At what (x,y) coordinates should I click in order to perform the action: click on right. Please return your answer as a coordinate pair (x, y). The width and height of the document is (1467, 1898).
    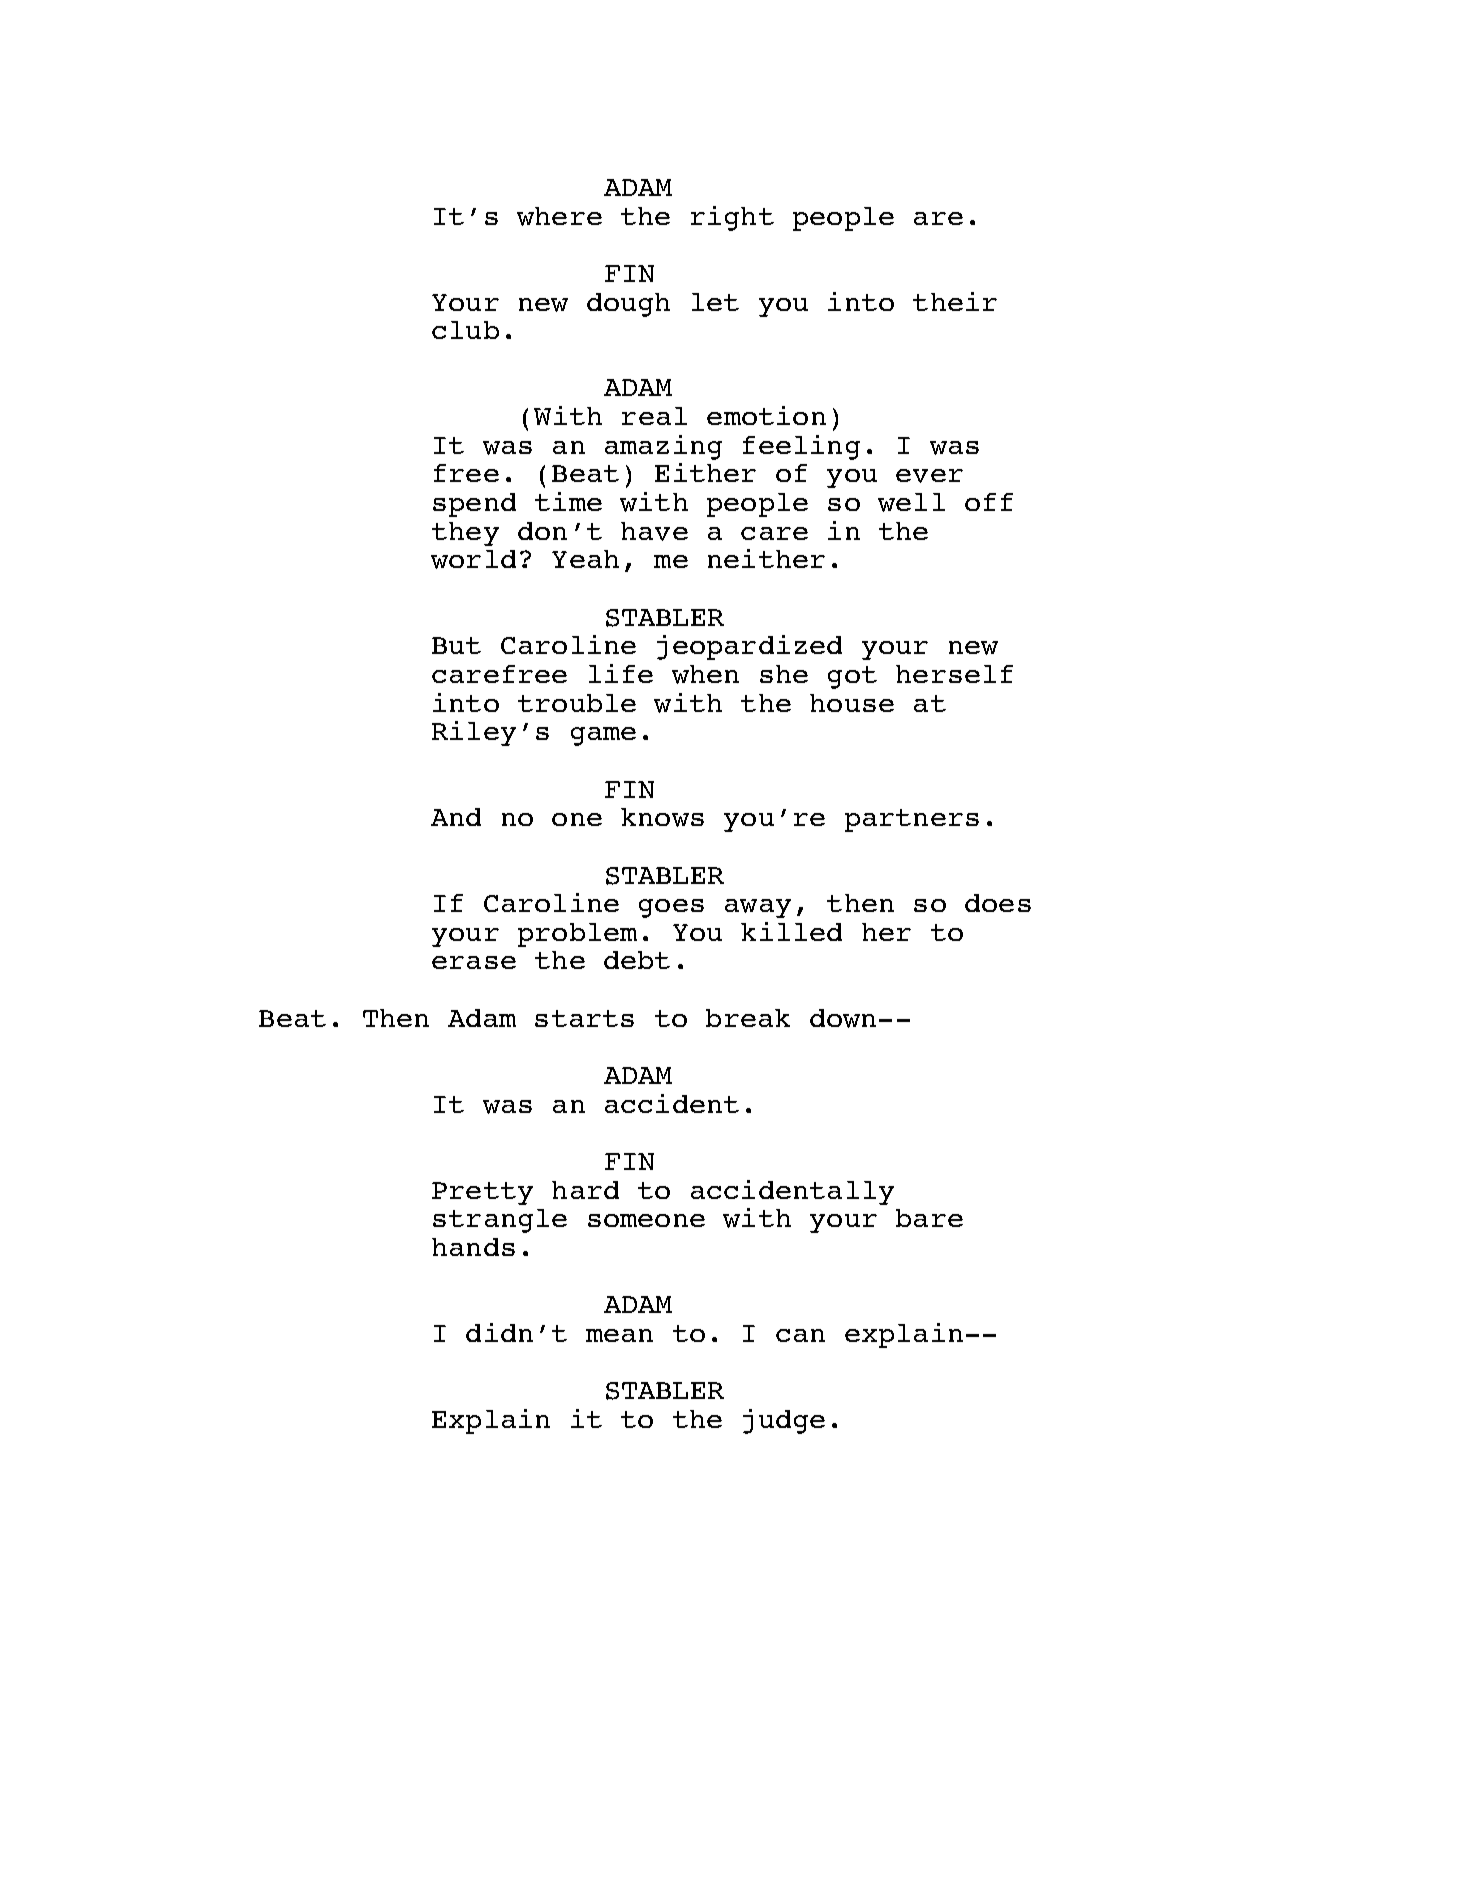
    Looking at the image, I should click on (732, 218).
